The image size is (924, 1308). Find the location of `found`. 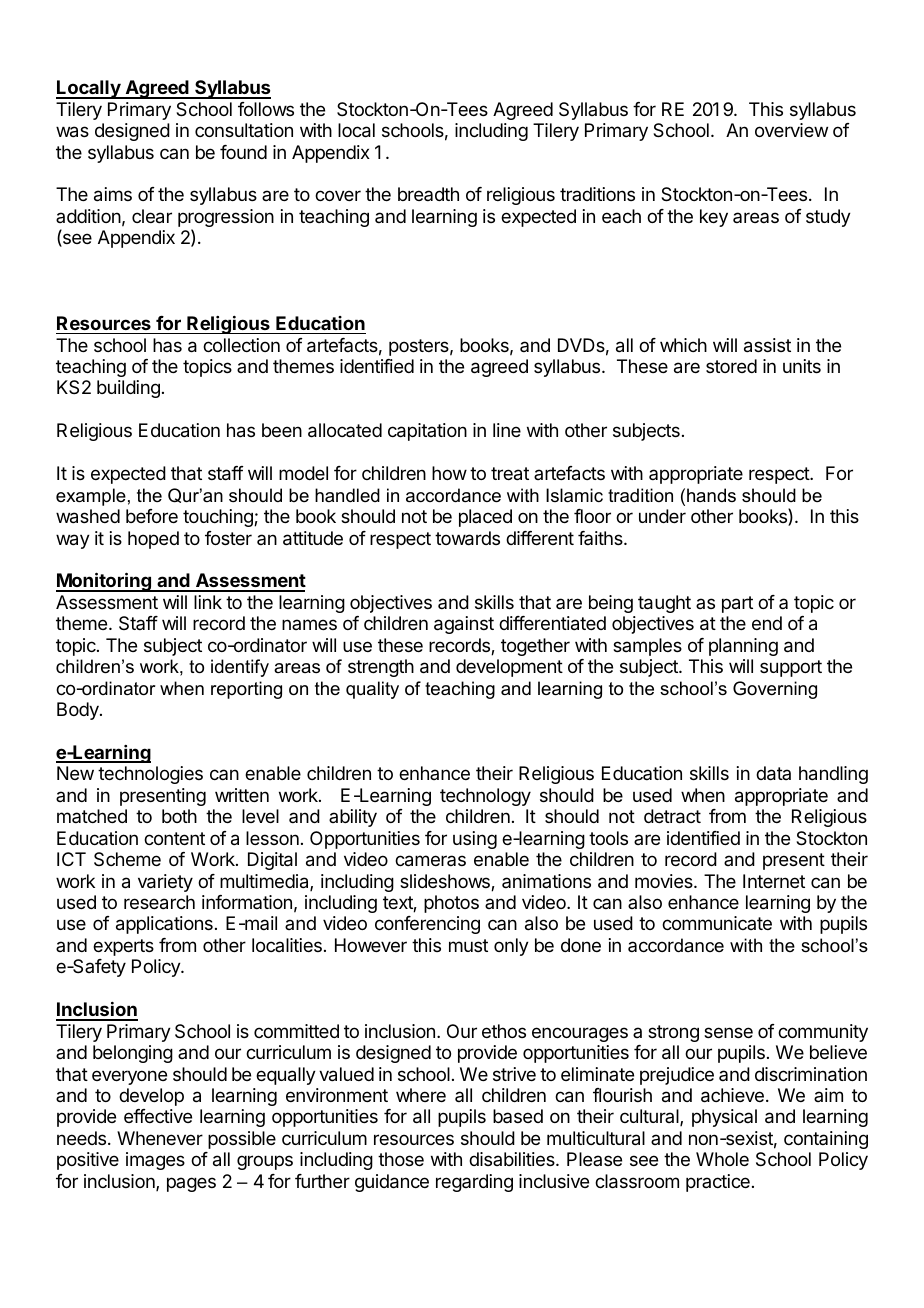

found is located at coordinates (243, 152).
